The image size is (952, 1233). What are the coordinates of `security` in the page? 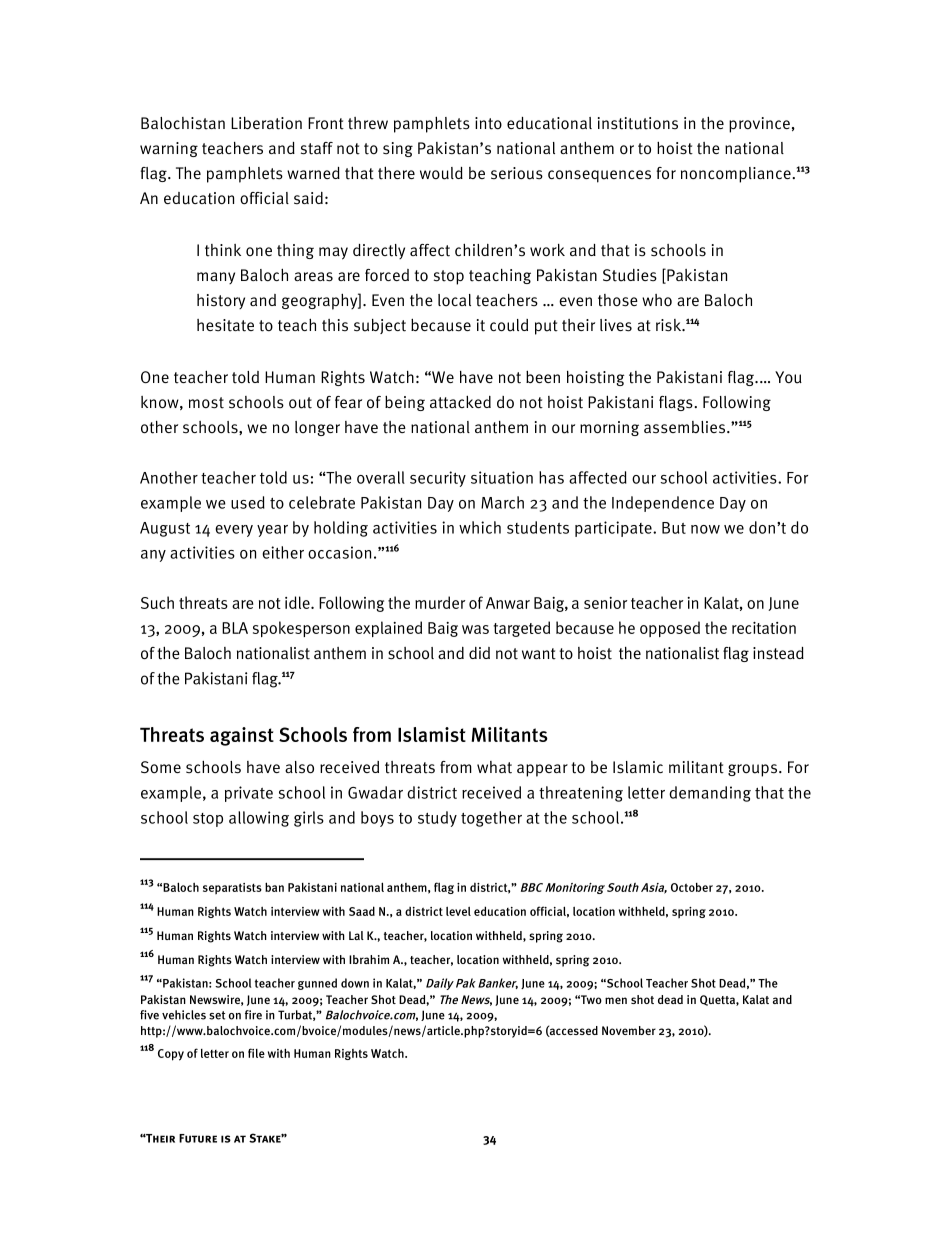 It's located at (438, 479).
